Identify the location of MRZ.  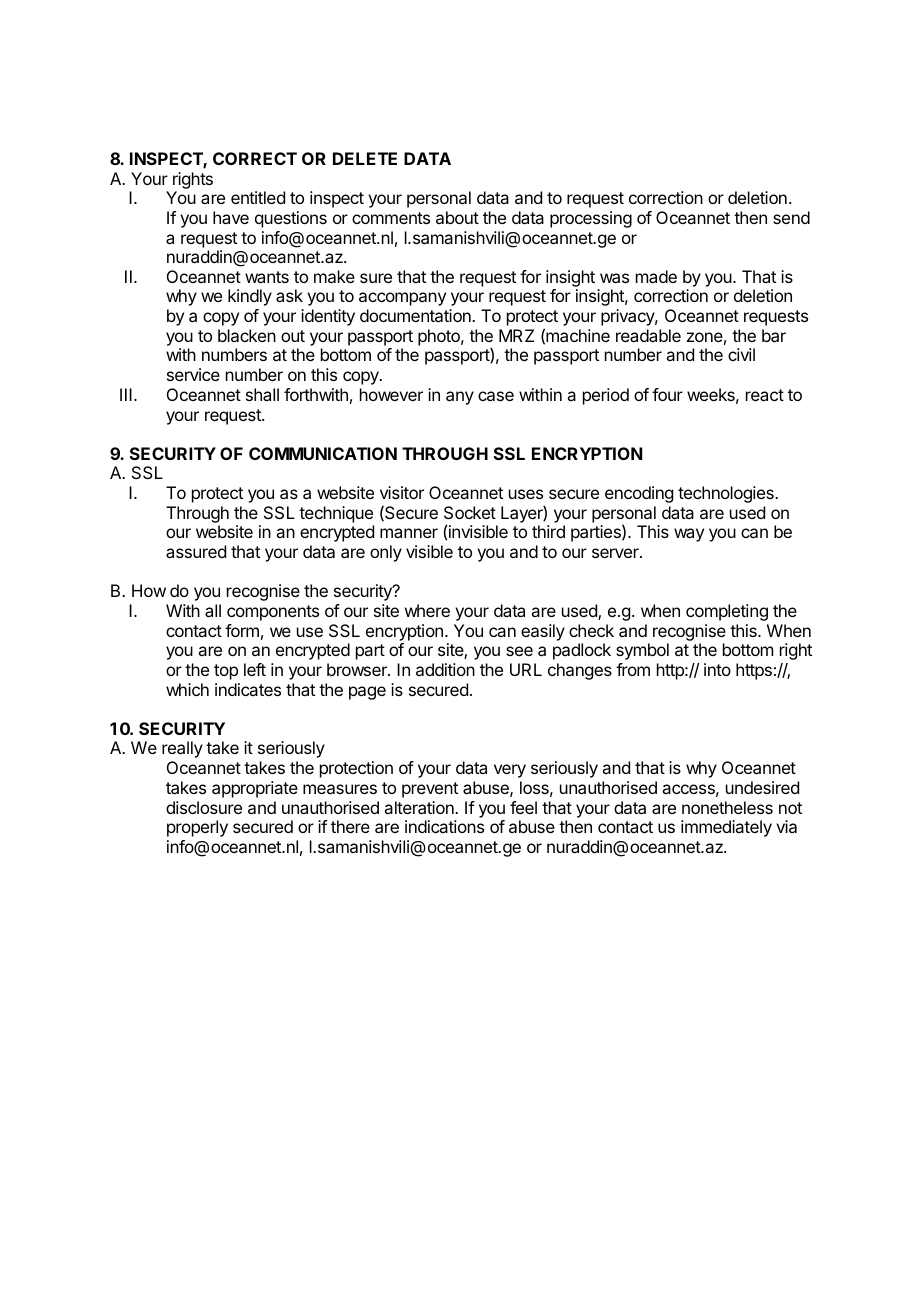
(516, 335).
